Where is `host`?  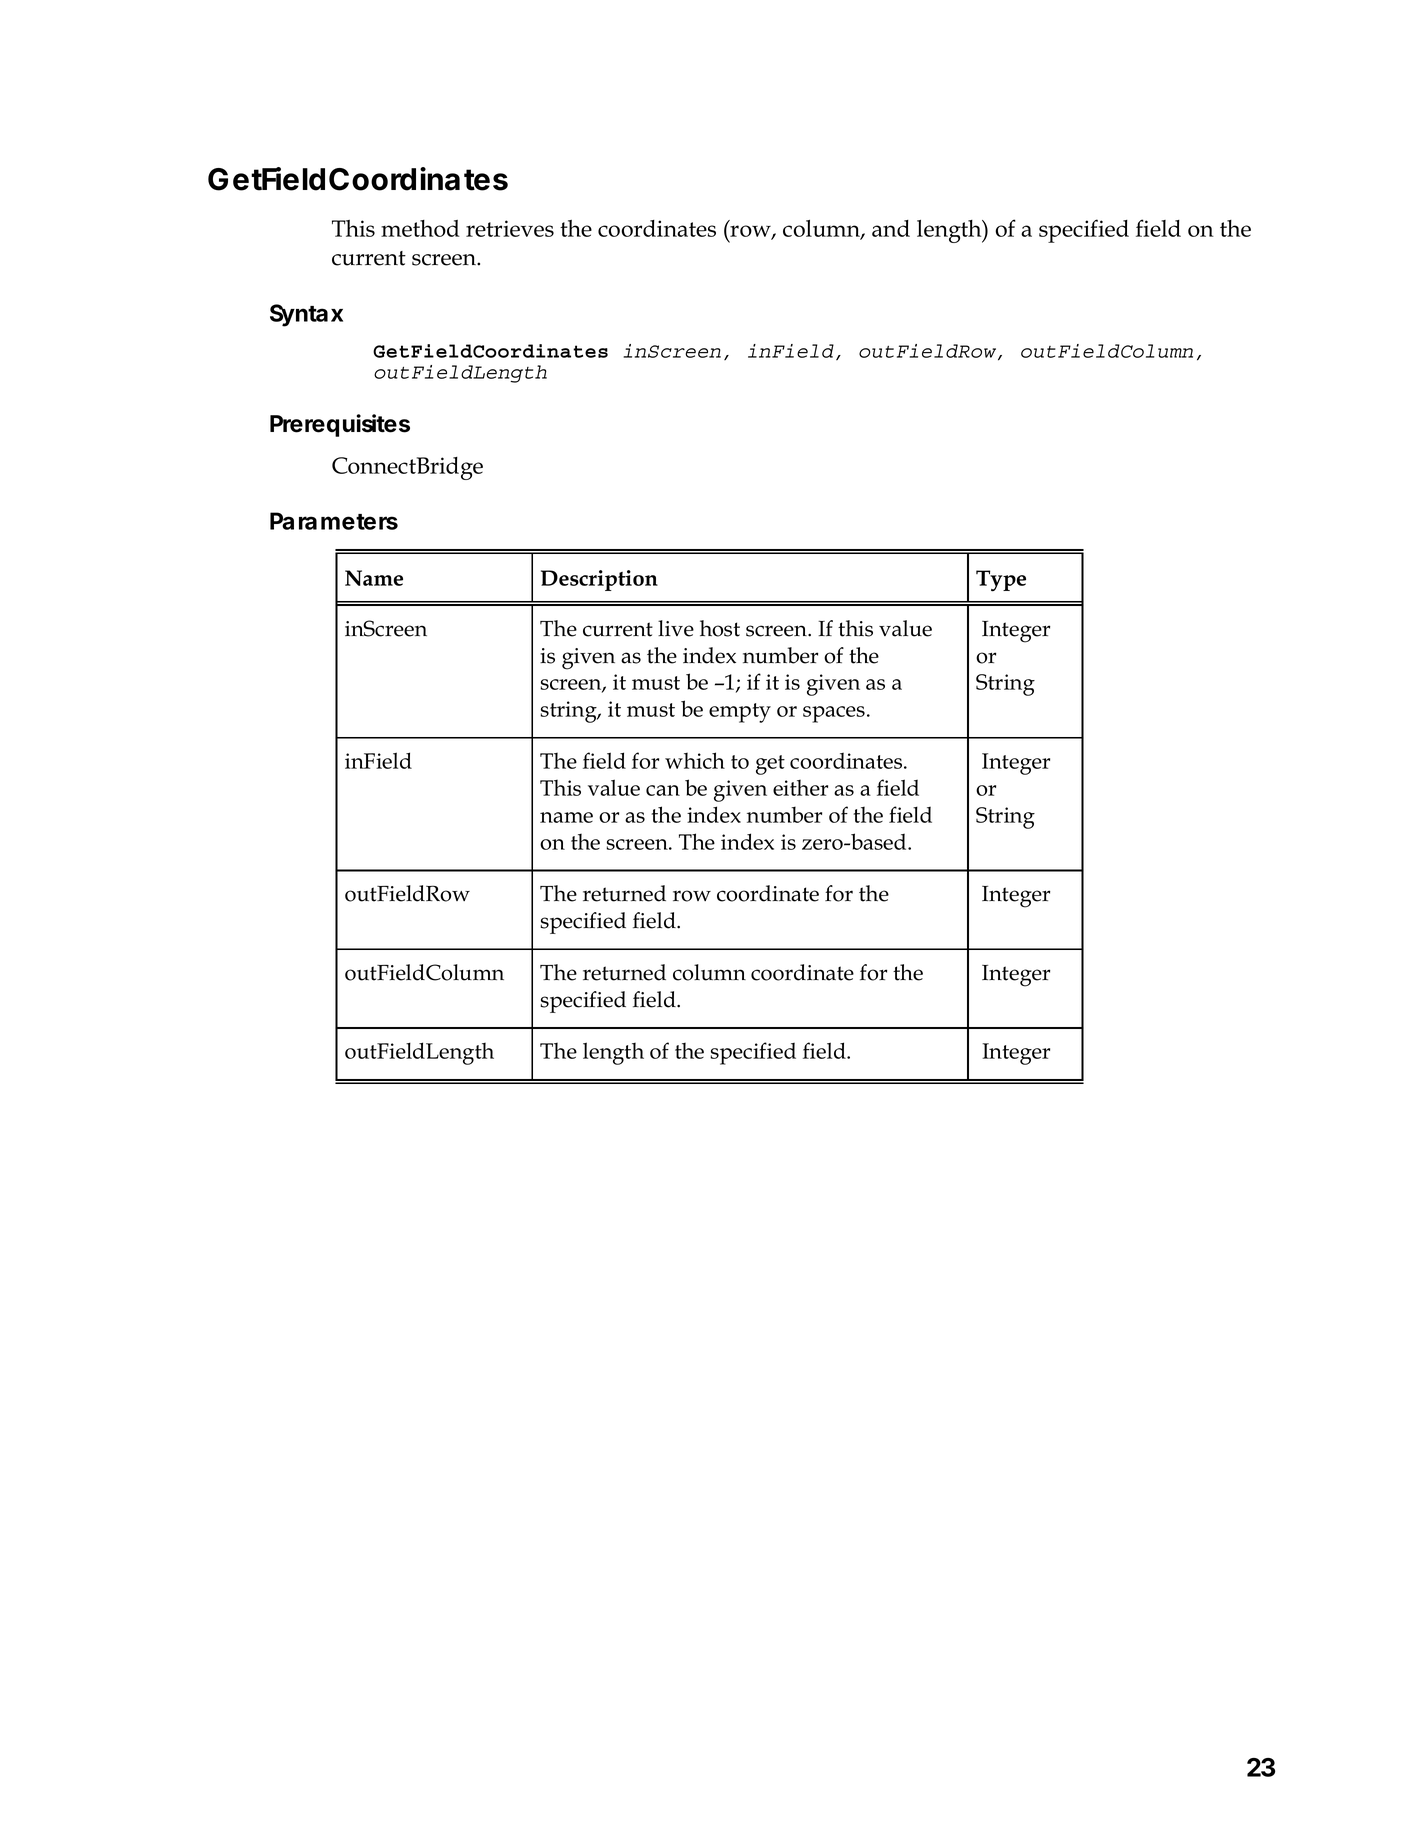 host is located at coordinates (720, 628).
